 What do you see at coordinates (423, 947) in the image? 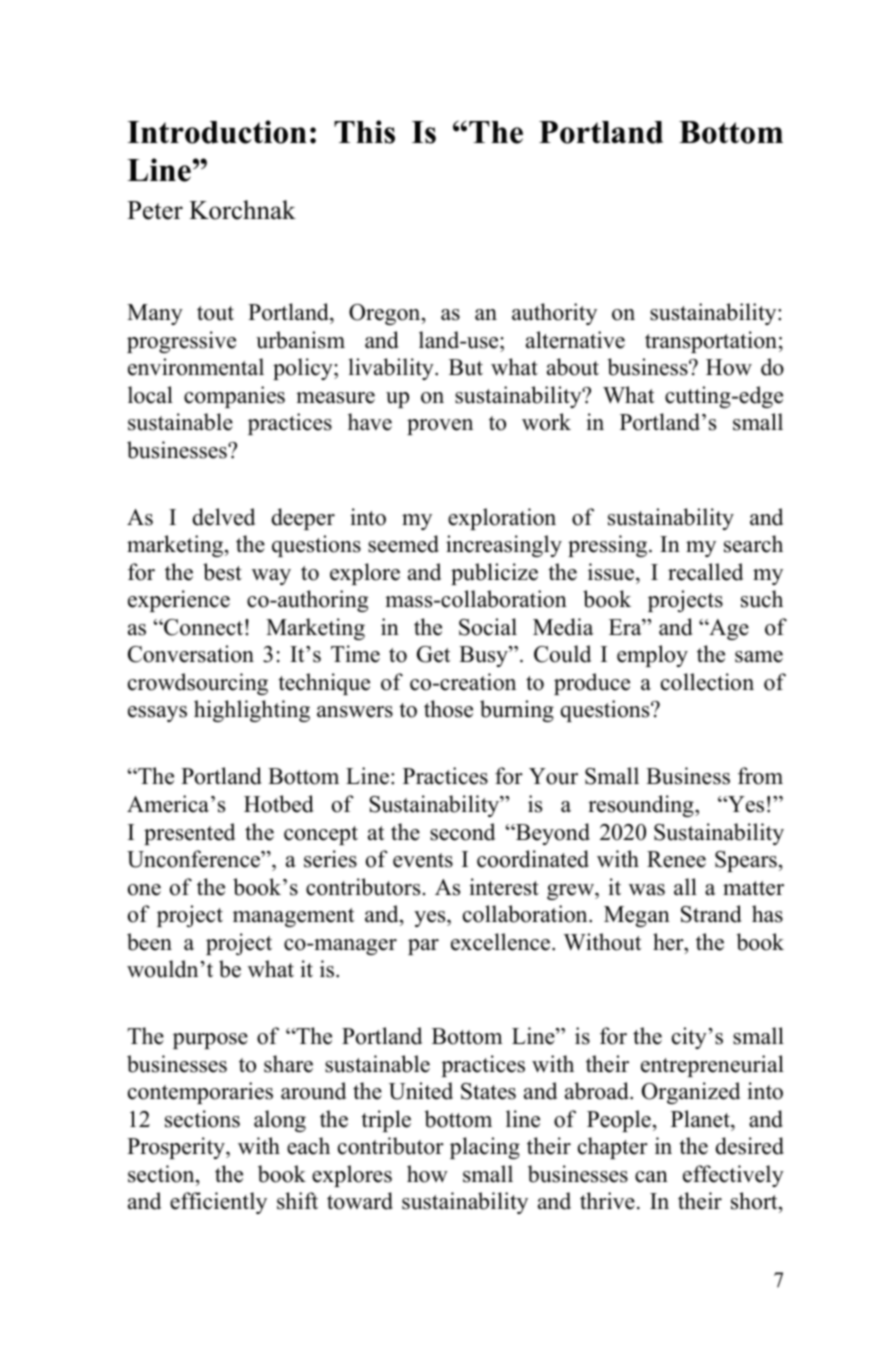
I see `par` at bounding box center [423, 947].
